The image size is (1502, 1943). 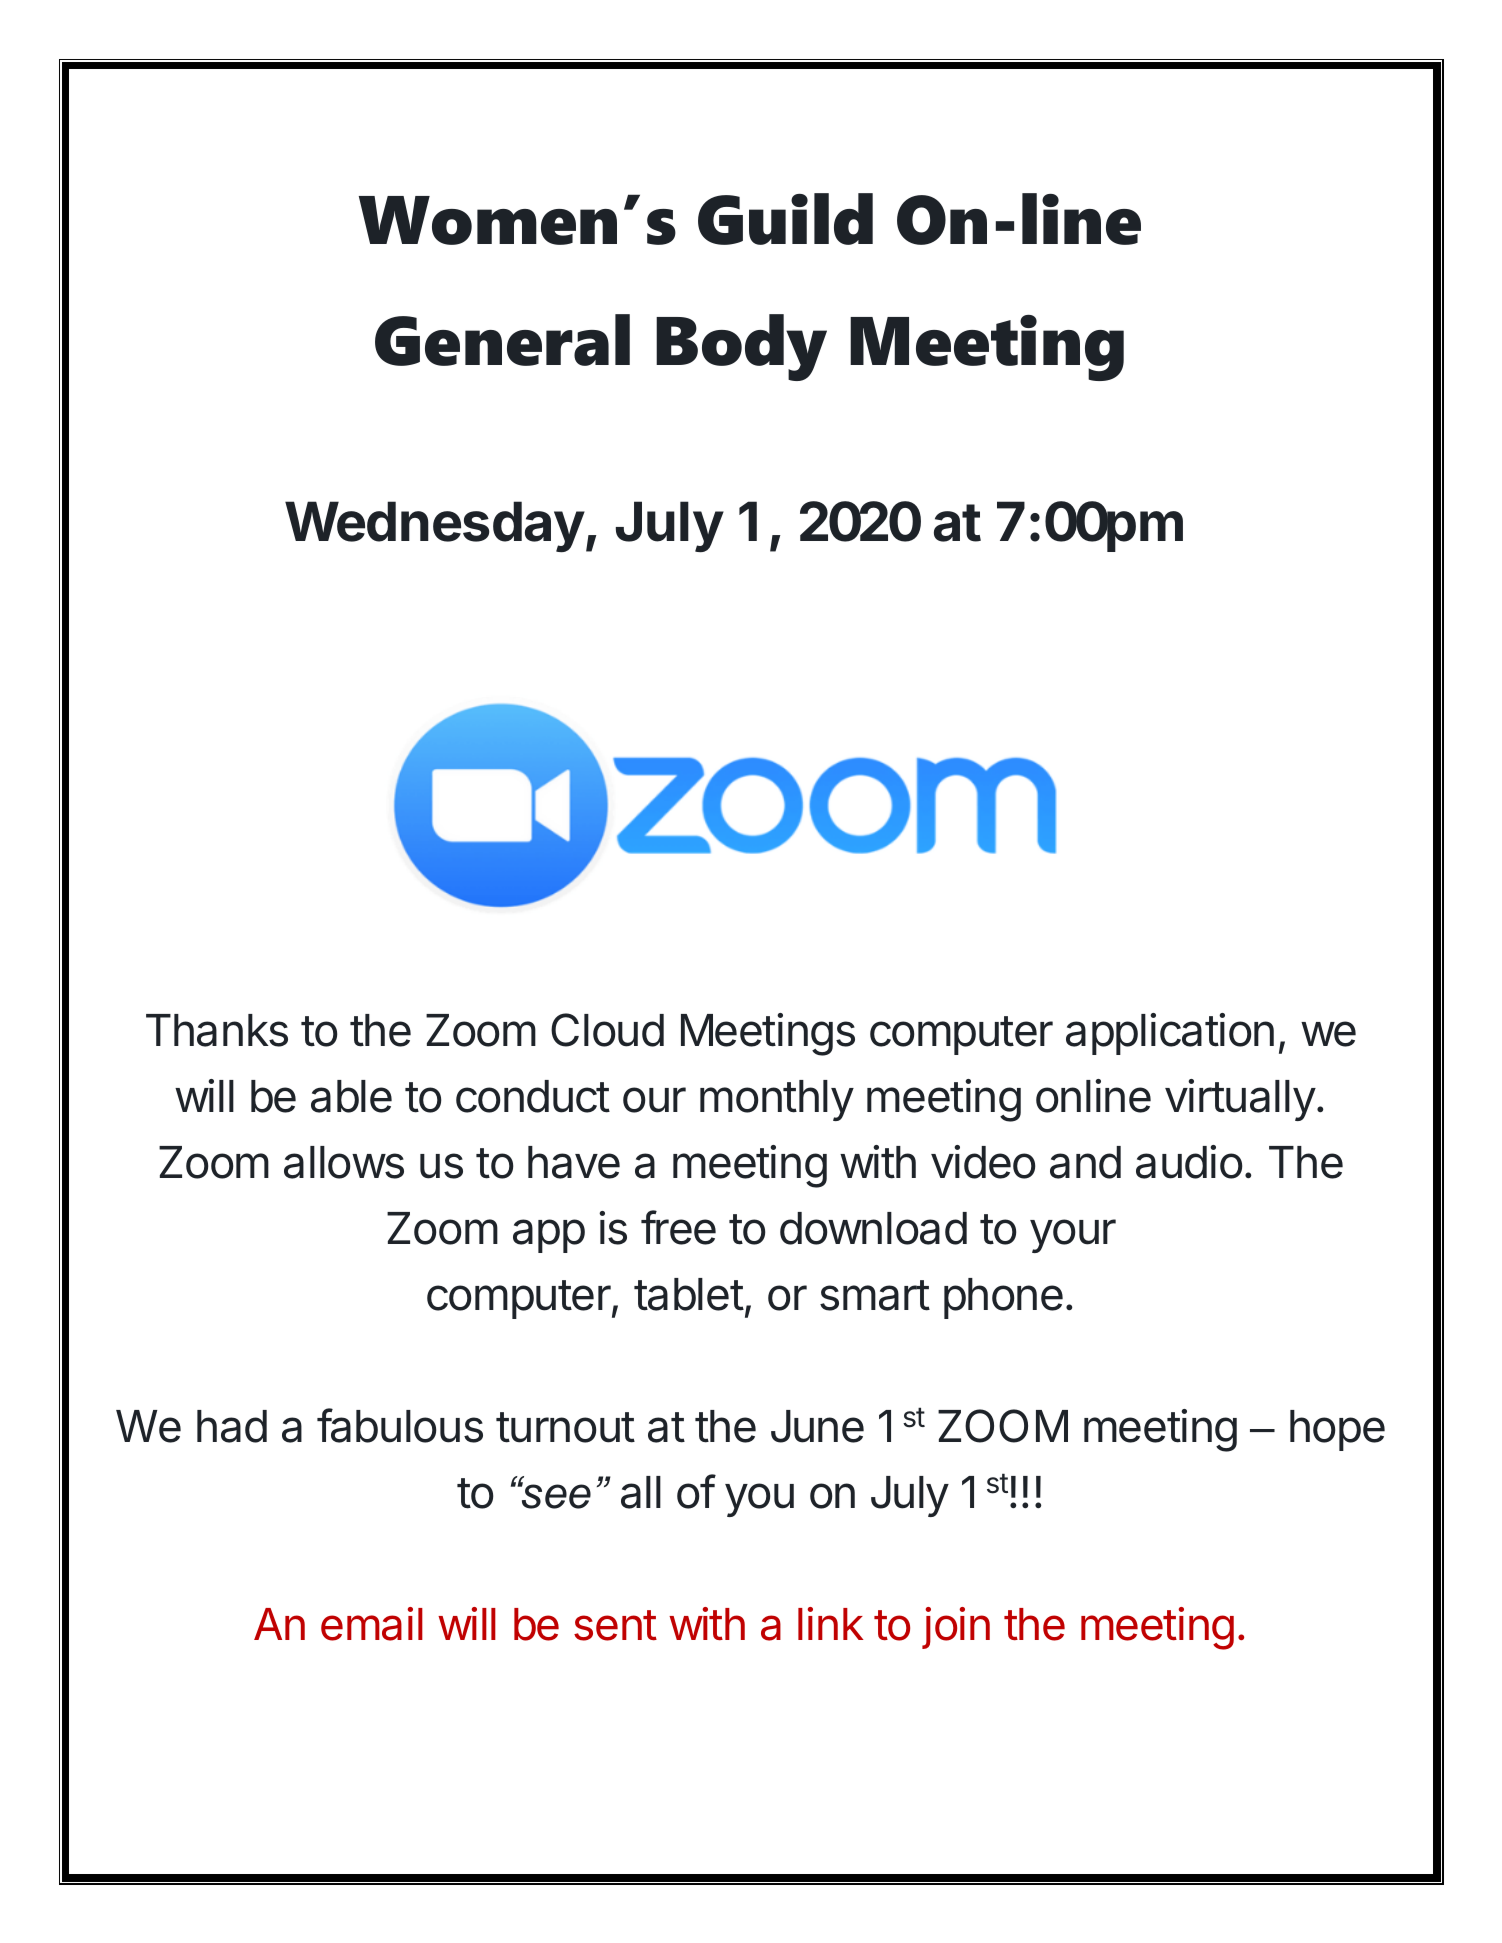 I want to click on Body, so click(x=741, y=347).
